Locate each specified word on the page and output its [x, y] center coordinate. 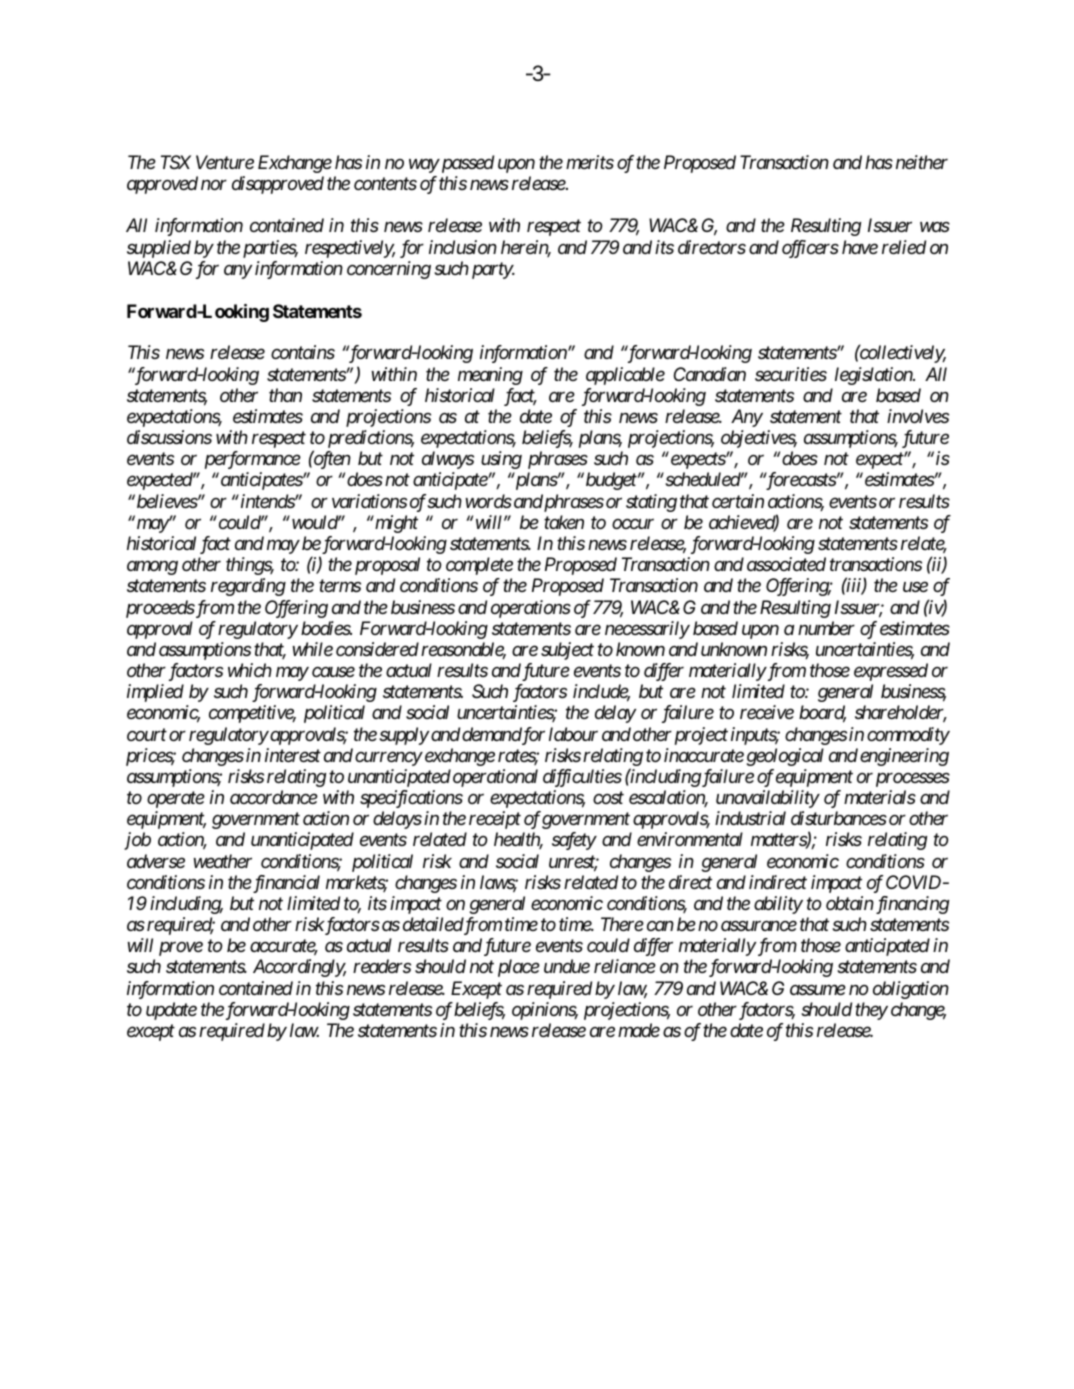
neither [922, 162]
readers [382, 966]
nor [214, 185]
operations [531, 609]
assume [818, 990]
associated [786, 564]
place [519, 968]
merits [590, 162]
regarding [248, 587]
